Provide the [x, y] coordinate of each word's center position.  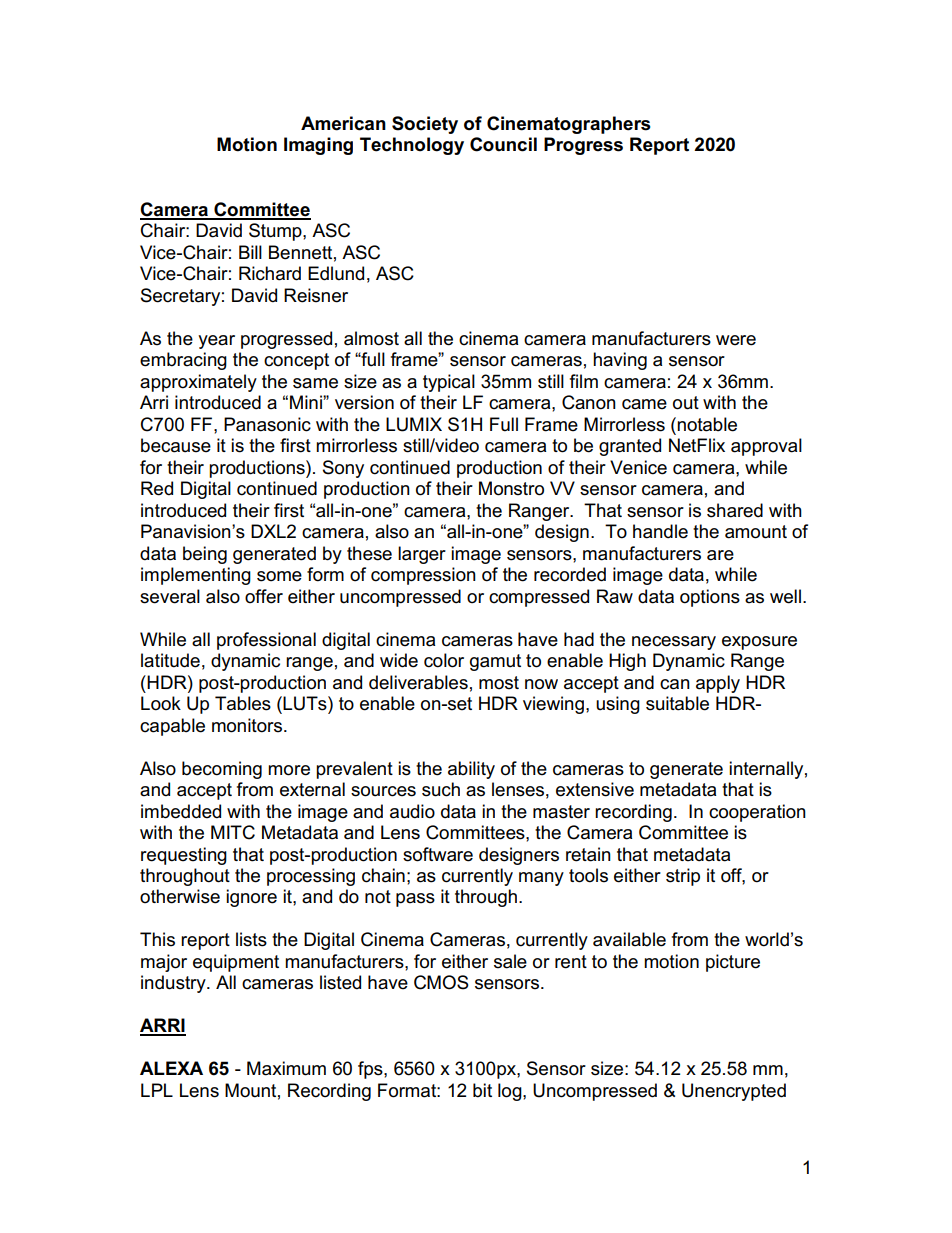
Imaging [318, 146]
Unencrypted [734, 1092]
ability [471, 770]
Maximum [286, 1068]
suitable [677, 703]
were [736, 340]
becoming [222, 770]
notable [706, 424]
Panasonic [267, 424]
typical [449, 383]
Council [503, 144]
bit [482, 1090]
